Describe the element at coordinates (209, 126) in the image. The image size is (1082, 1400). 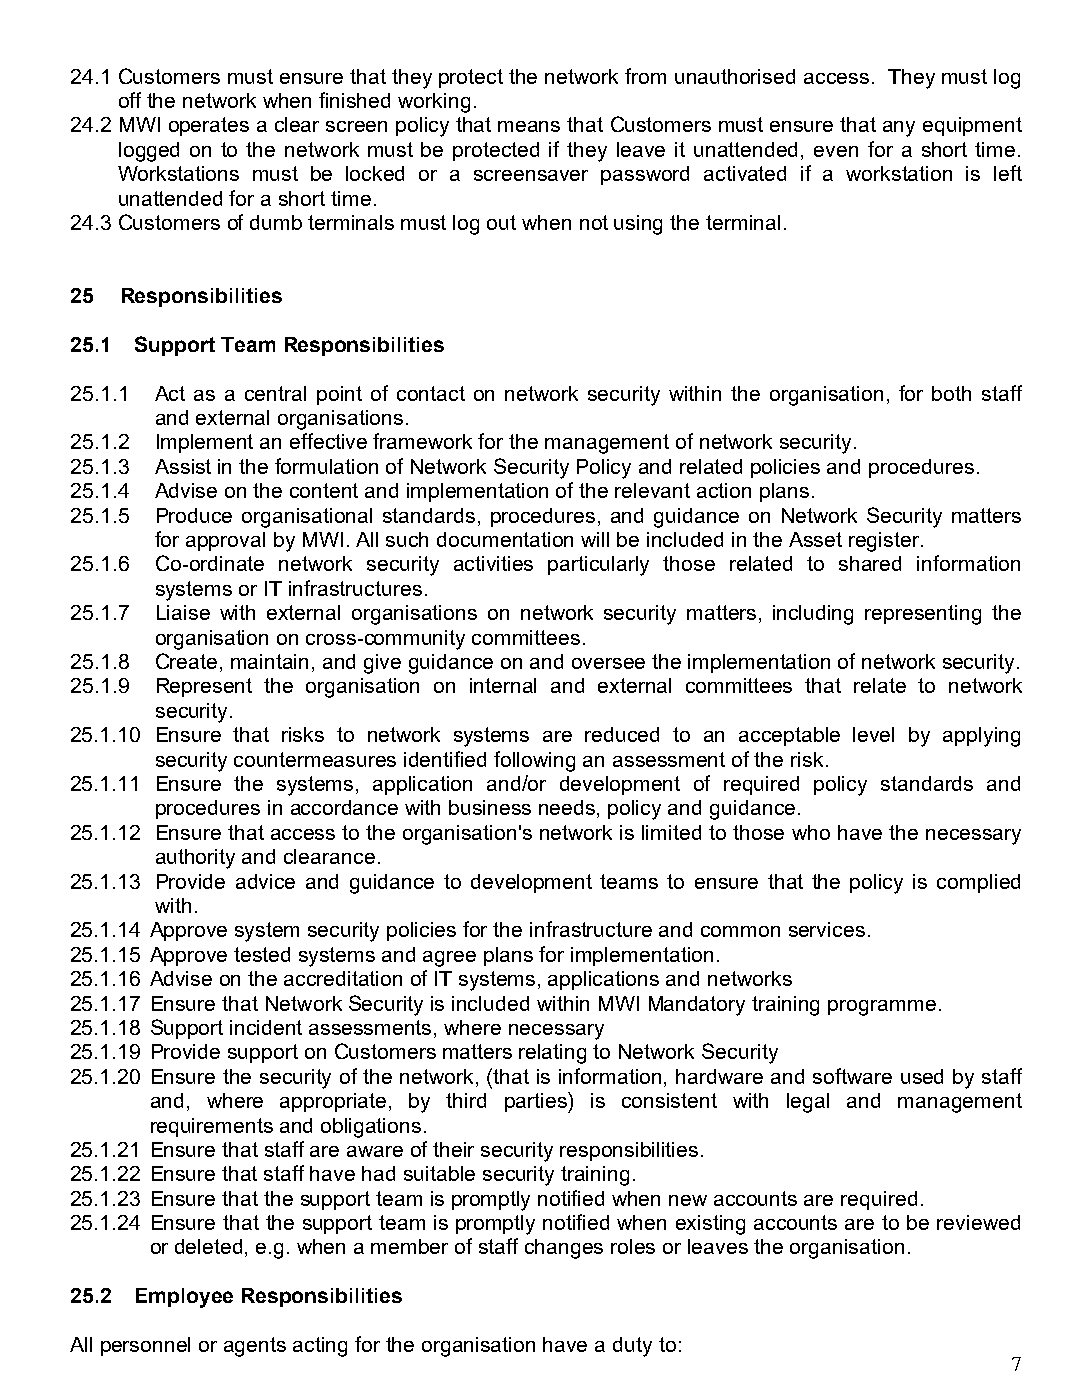
I see `operates` at that location.
